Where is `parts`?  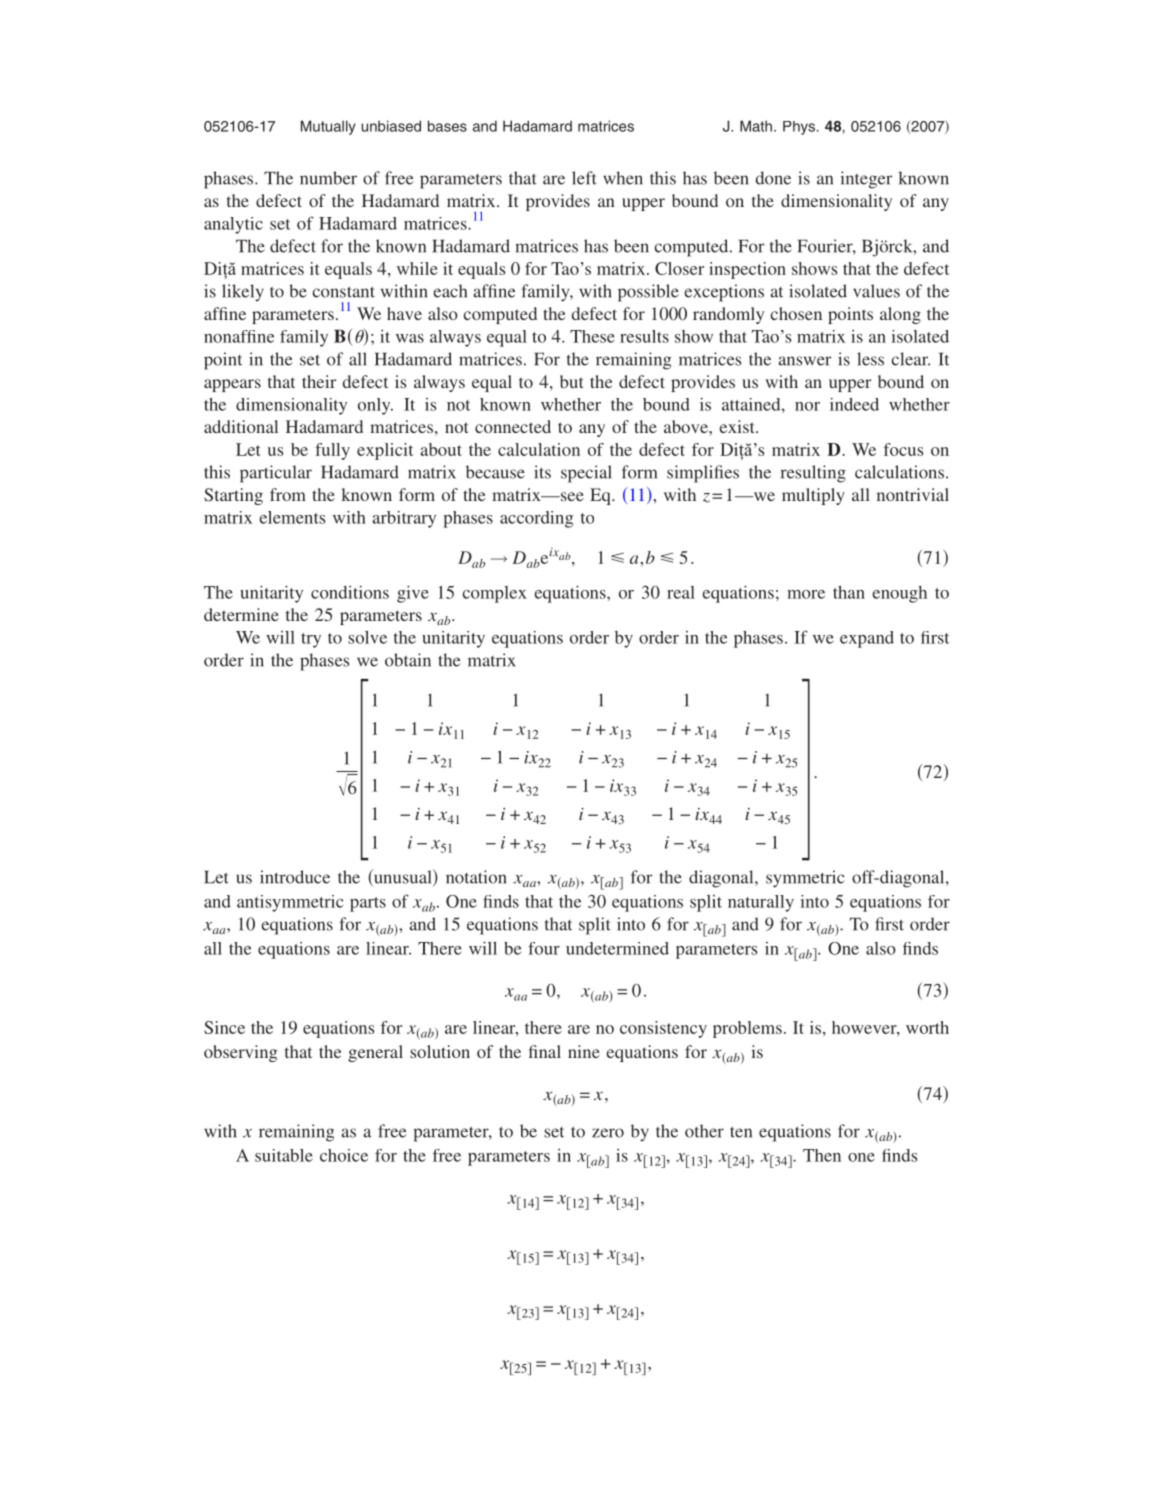
parts is located at coordinates (368, 904).
